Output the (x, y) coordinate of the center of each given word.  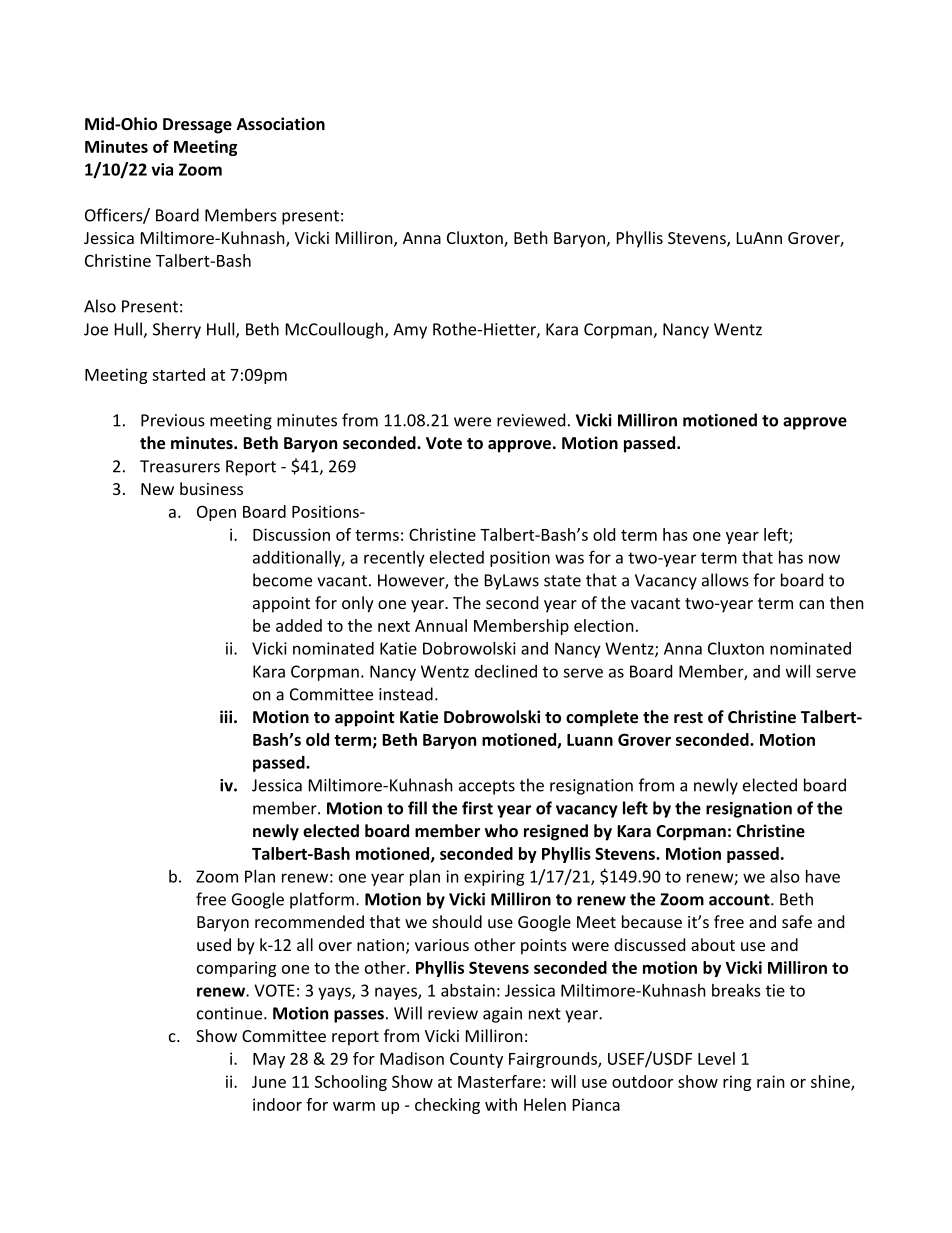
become (282, 580)
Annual (441, 625)
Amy (410, 331)
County (476, 1060)
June (269, 1082)
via (162, 169)
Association (281, 123)
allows (725, 580)
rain (771, 1081)
